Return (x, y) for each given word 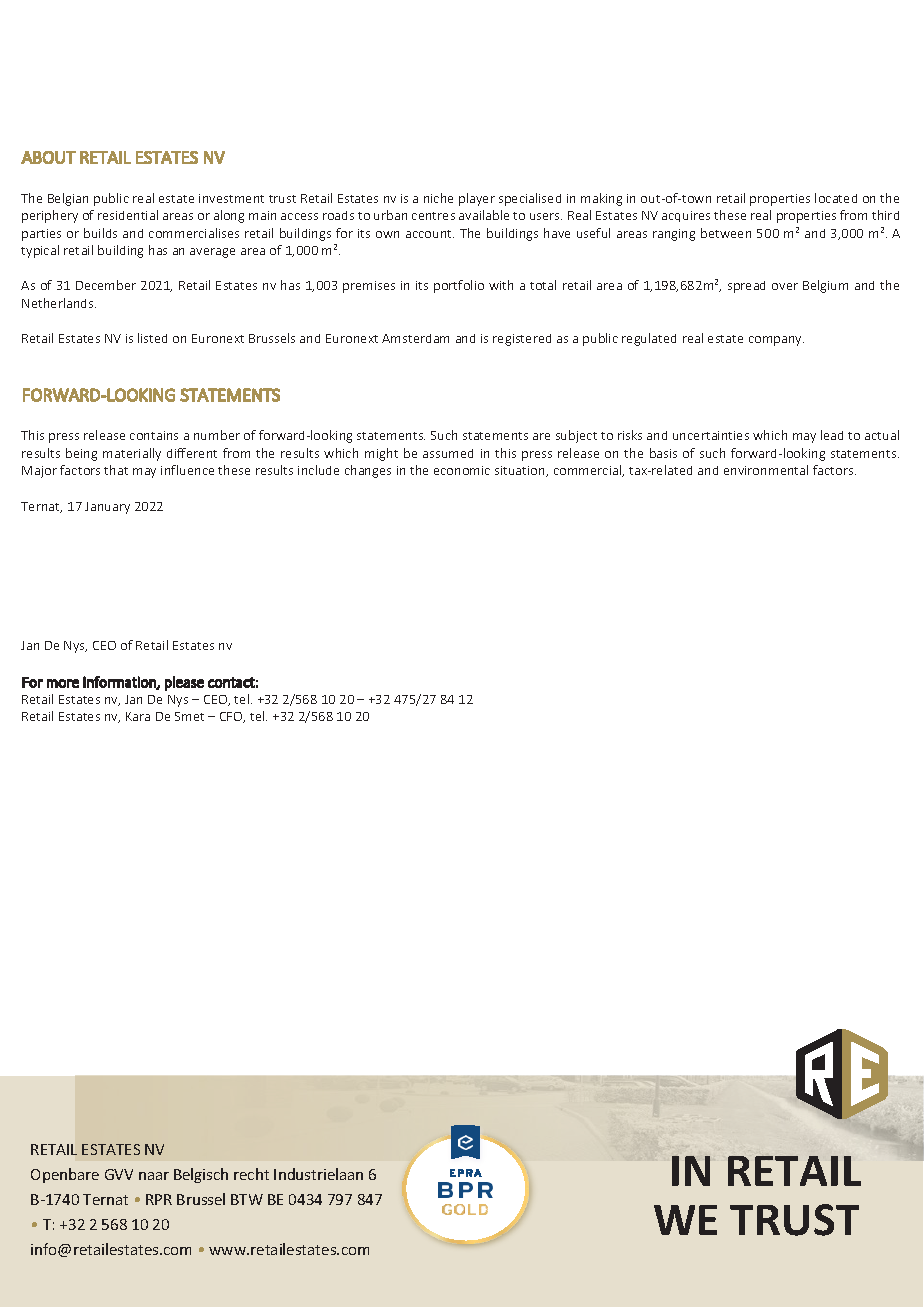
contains (154, 435)
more (63, 683)
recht (251, 1174)
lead (832, 435)
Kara (138, 716)
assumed (448, 453)
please (184, 683)
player (477, 199)
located (836, 198)
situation (521, 471)
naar (154, 1176)
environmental (766, 470)
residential (128, 215)
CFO (232, 717)
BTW (247, 1199)
